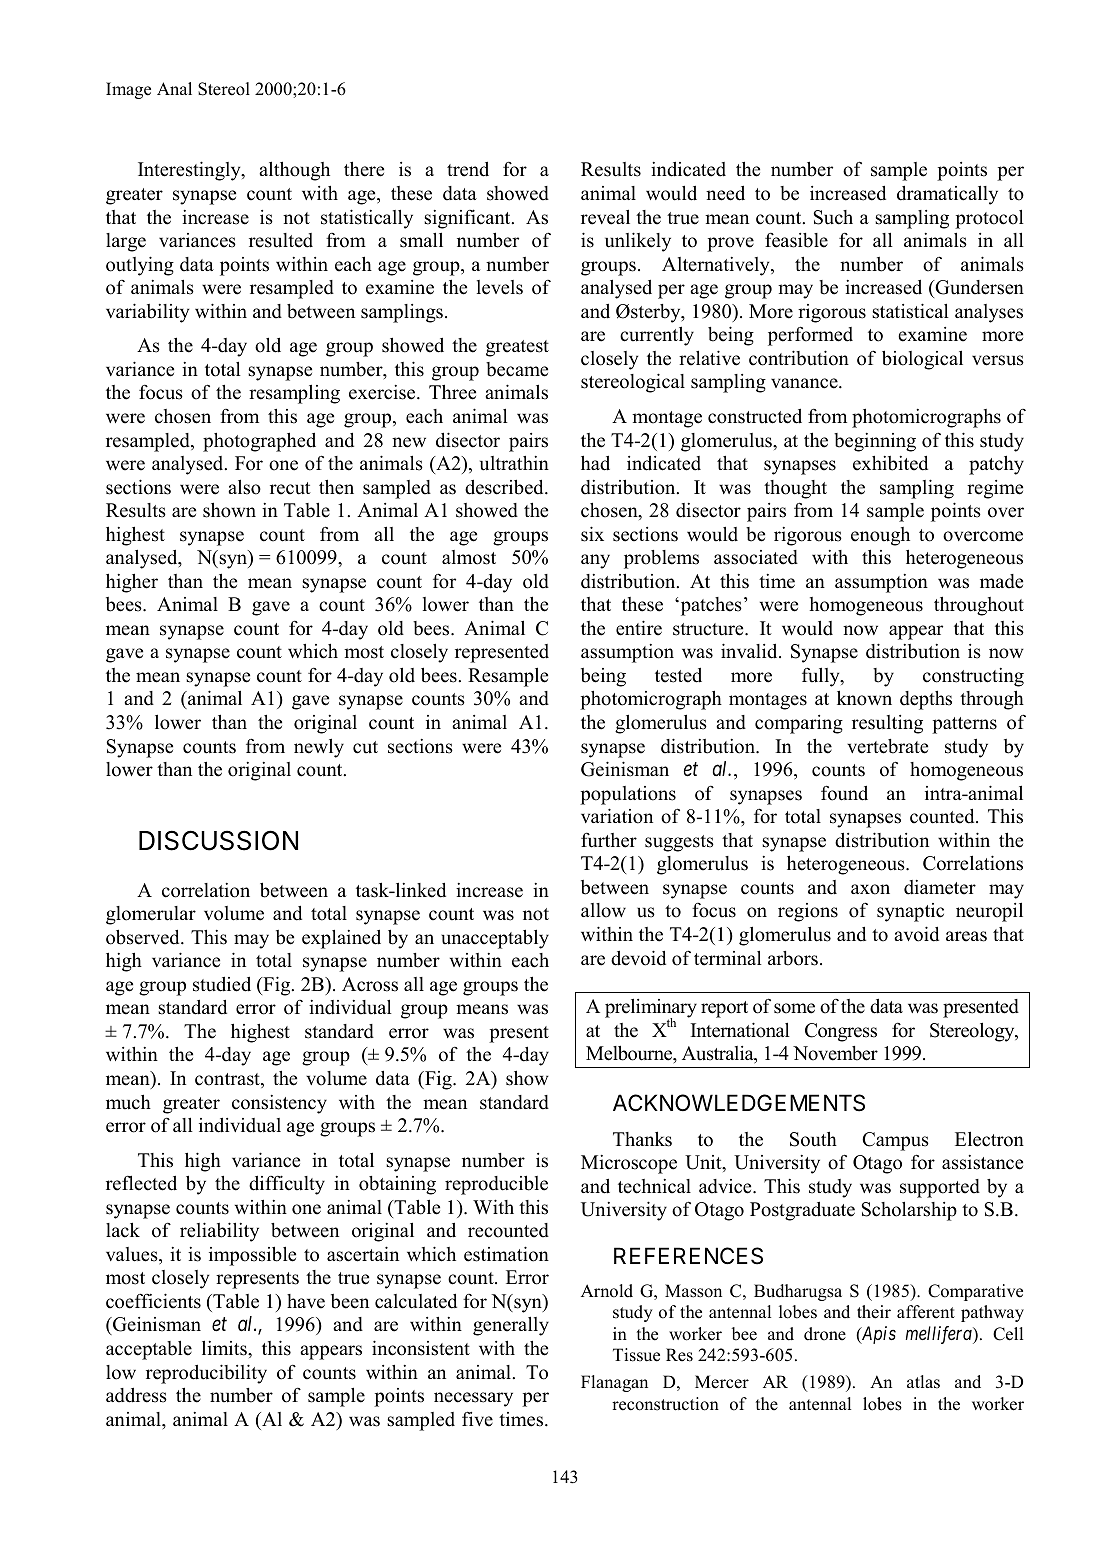 Image resolution: width=1108 pixels, height=1567 pixels. Describe the element at coordinates (603, 910) in the screenshot. I see `allow` at that location.
